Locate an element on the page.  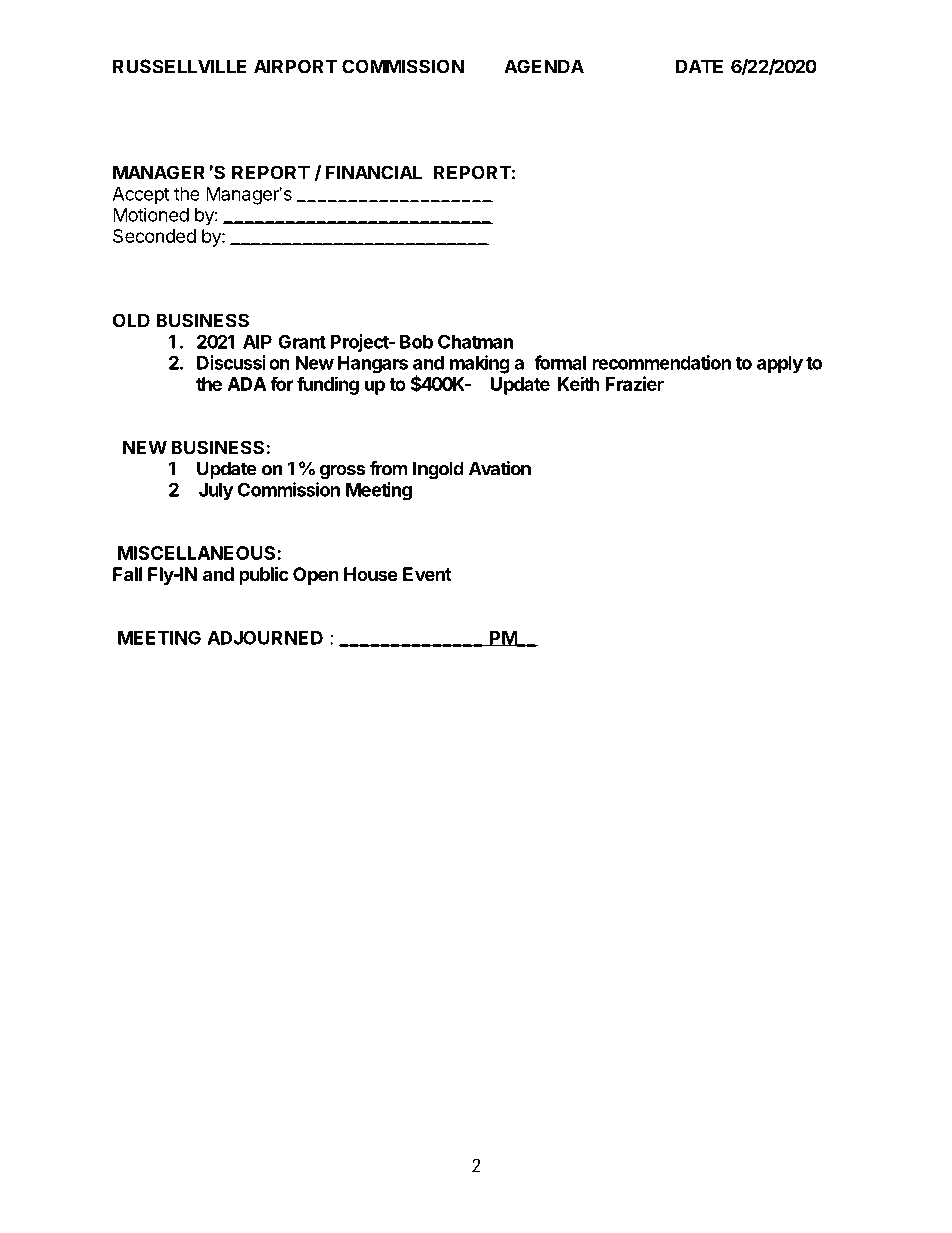
Motioned is located at coordinates (151, 214).
